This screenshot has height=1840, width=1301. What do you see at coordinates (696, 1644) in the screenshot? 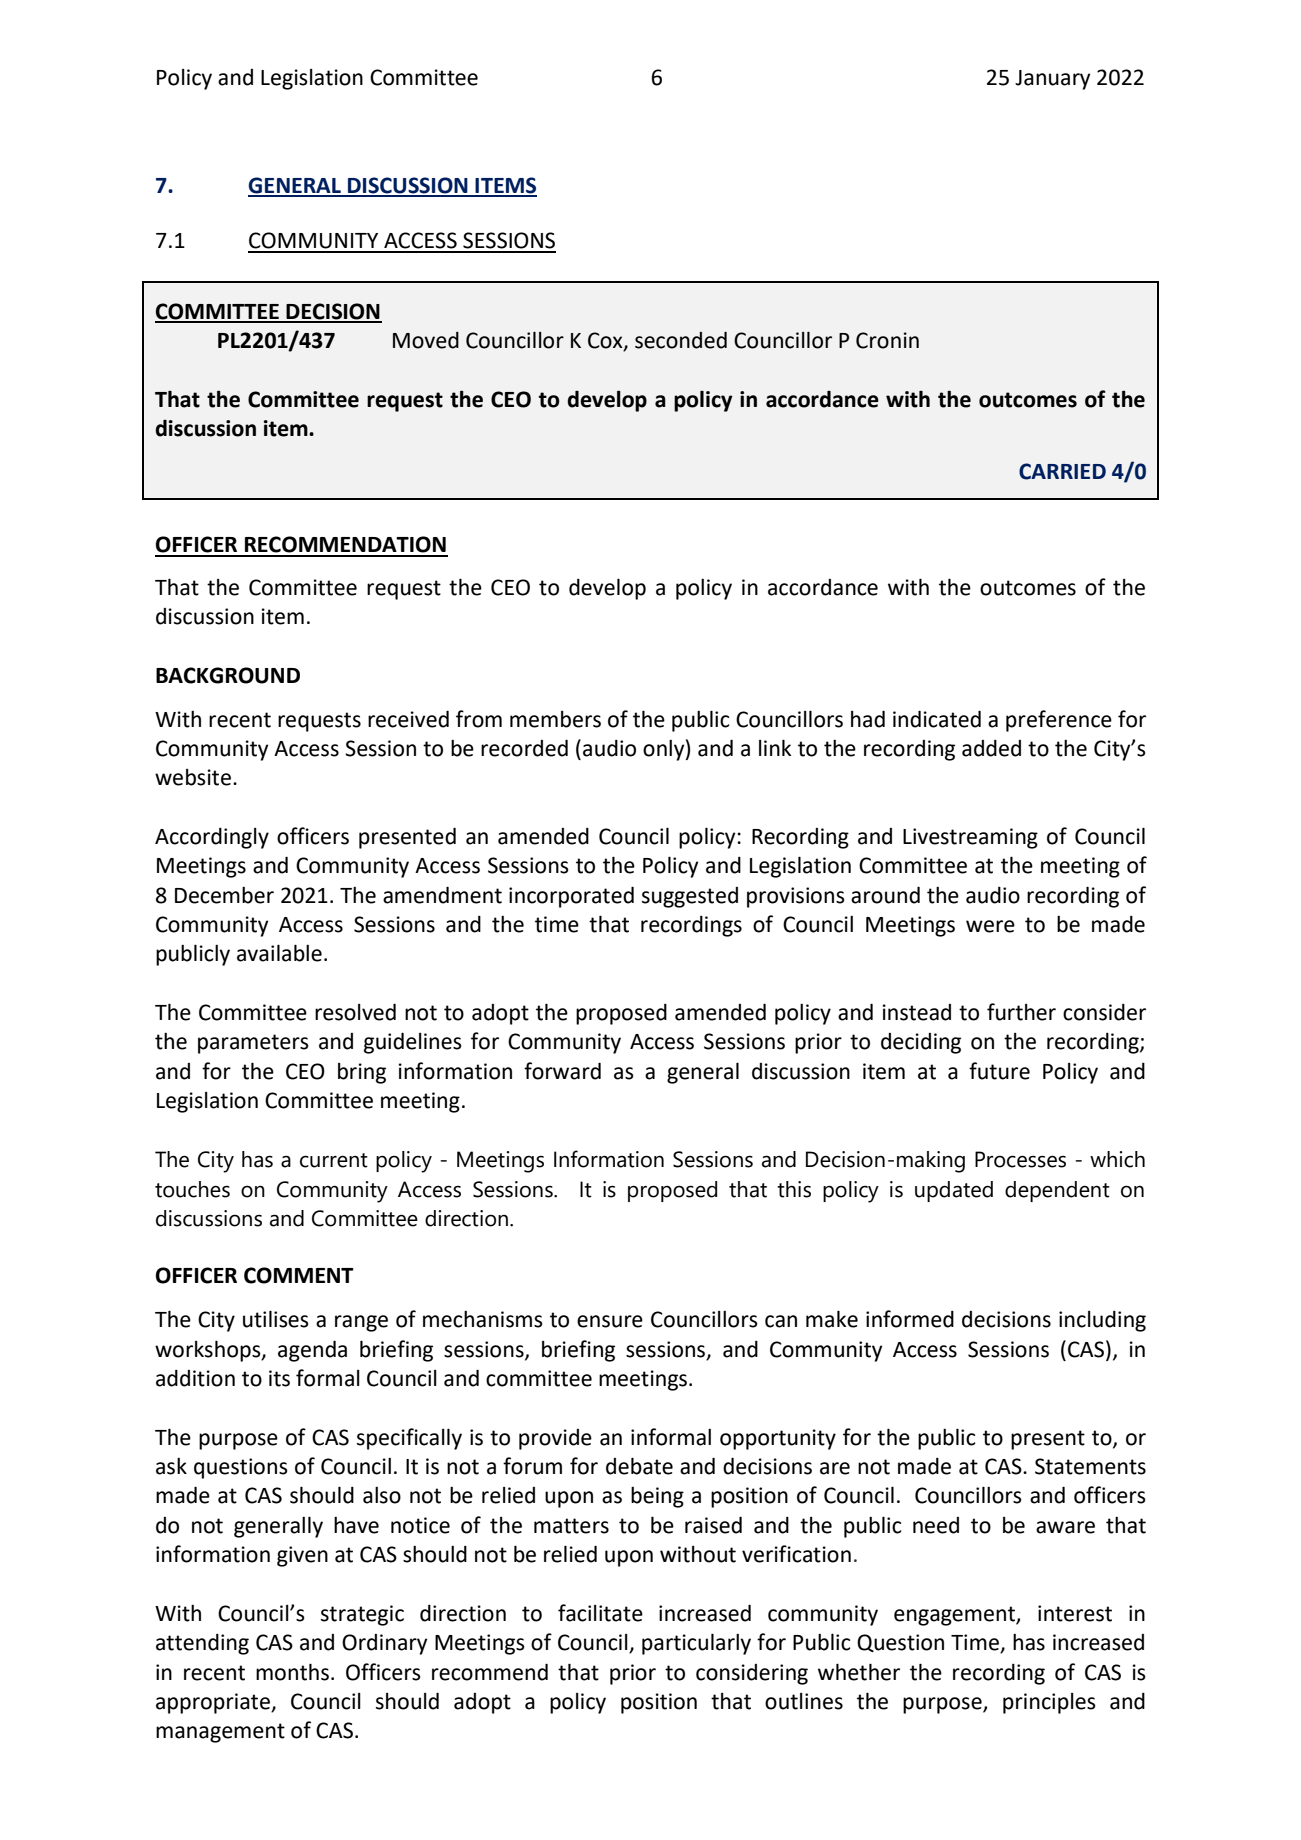
I see `particularly` at bounding box center [696, 1644].
